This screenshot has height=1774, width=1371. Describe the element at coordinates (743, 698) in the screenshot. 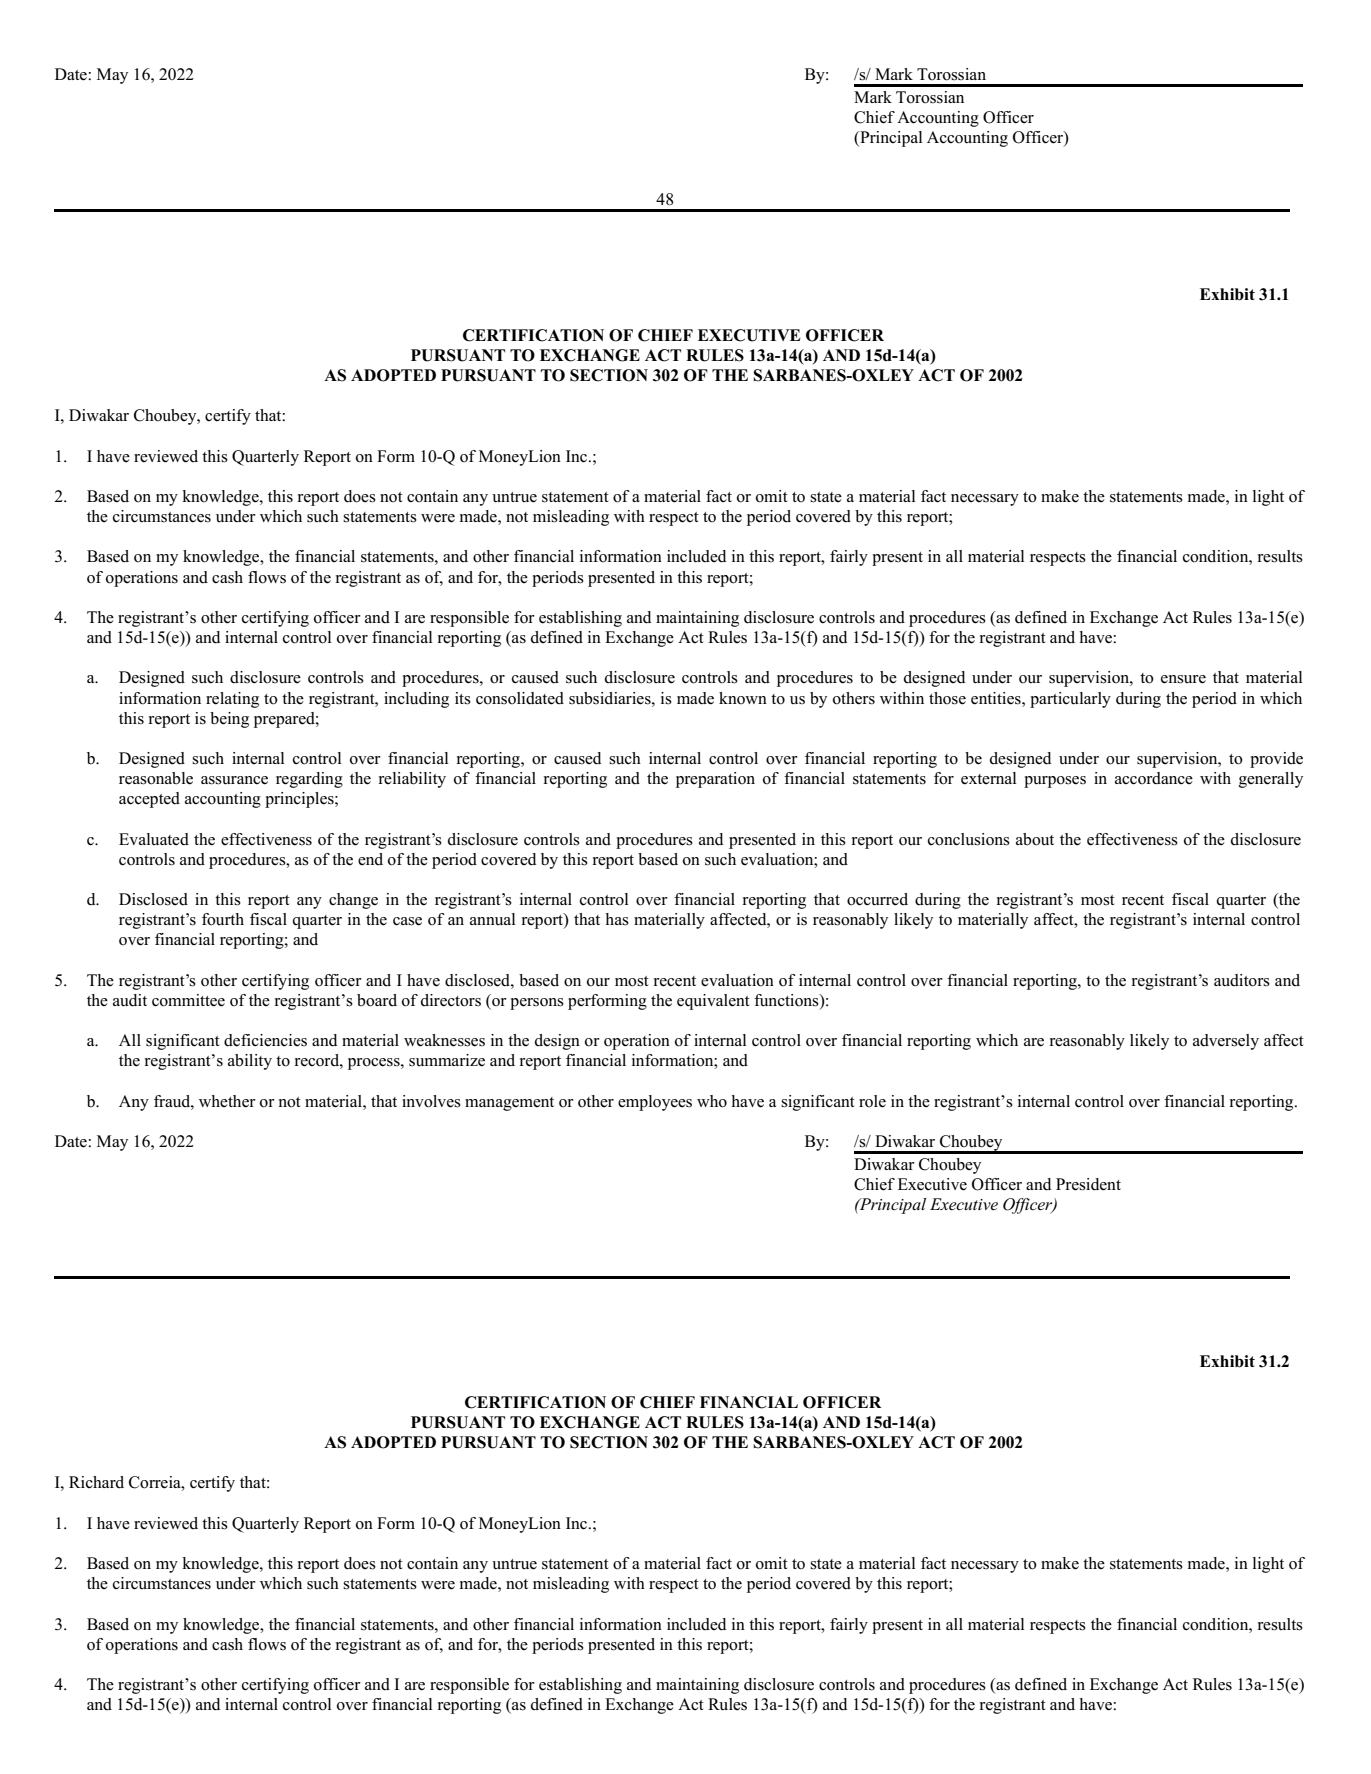

I see `known` at that location.
